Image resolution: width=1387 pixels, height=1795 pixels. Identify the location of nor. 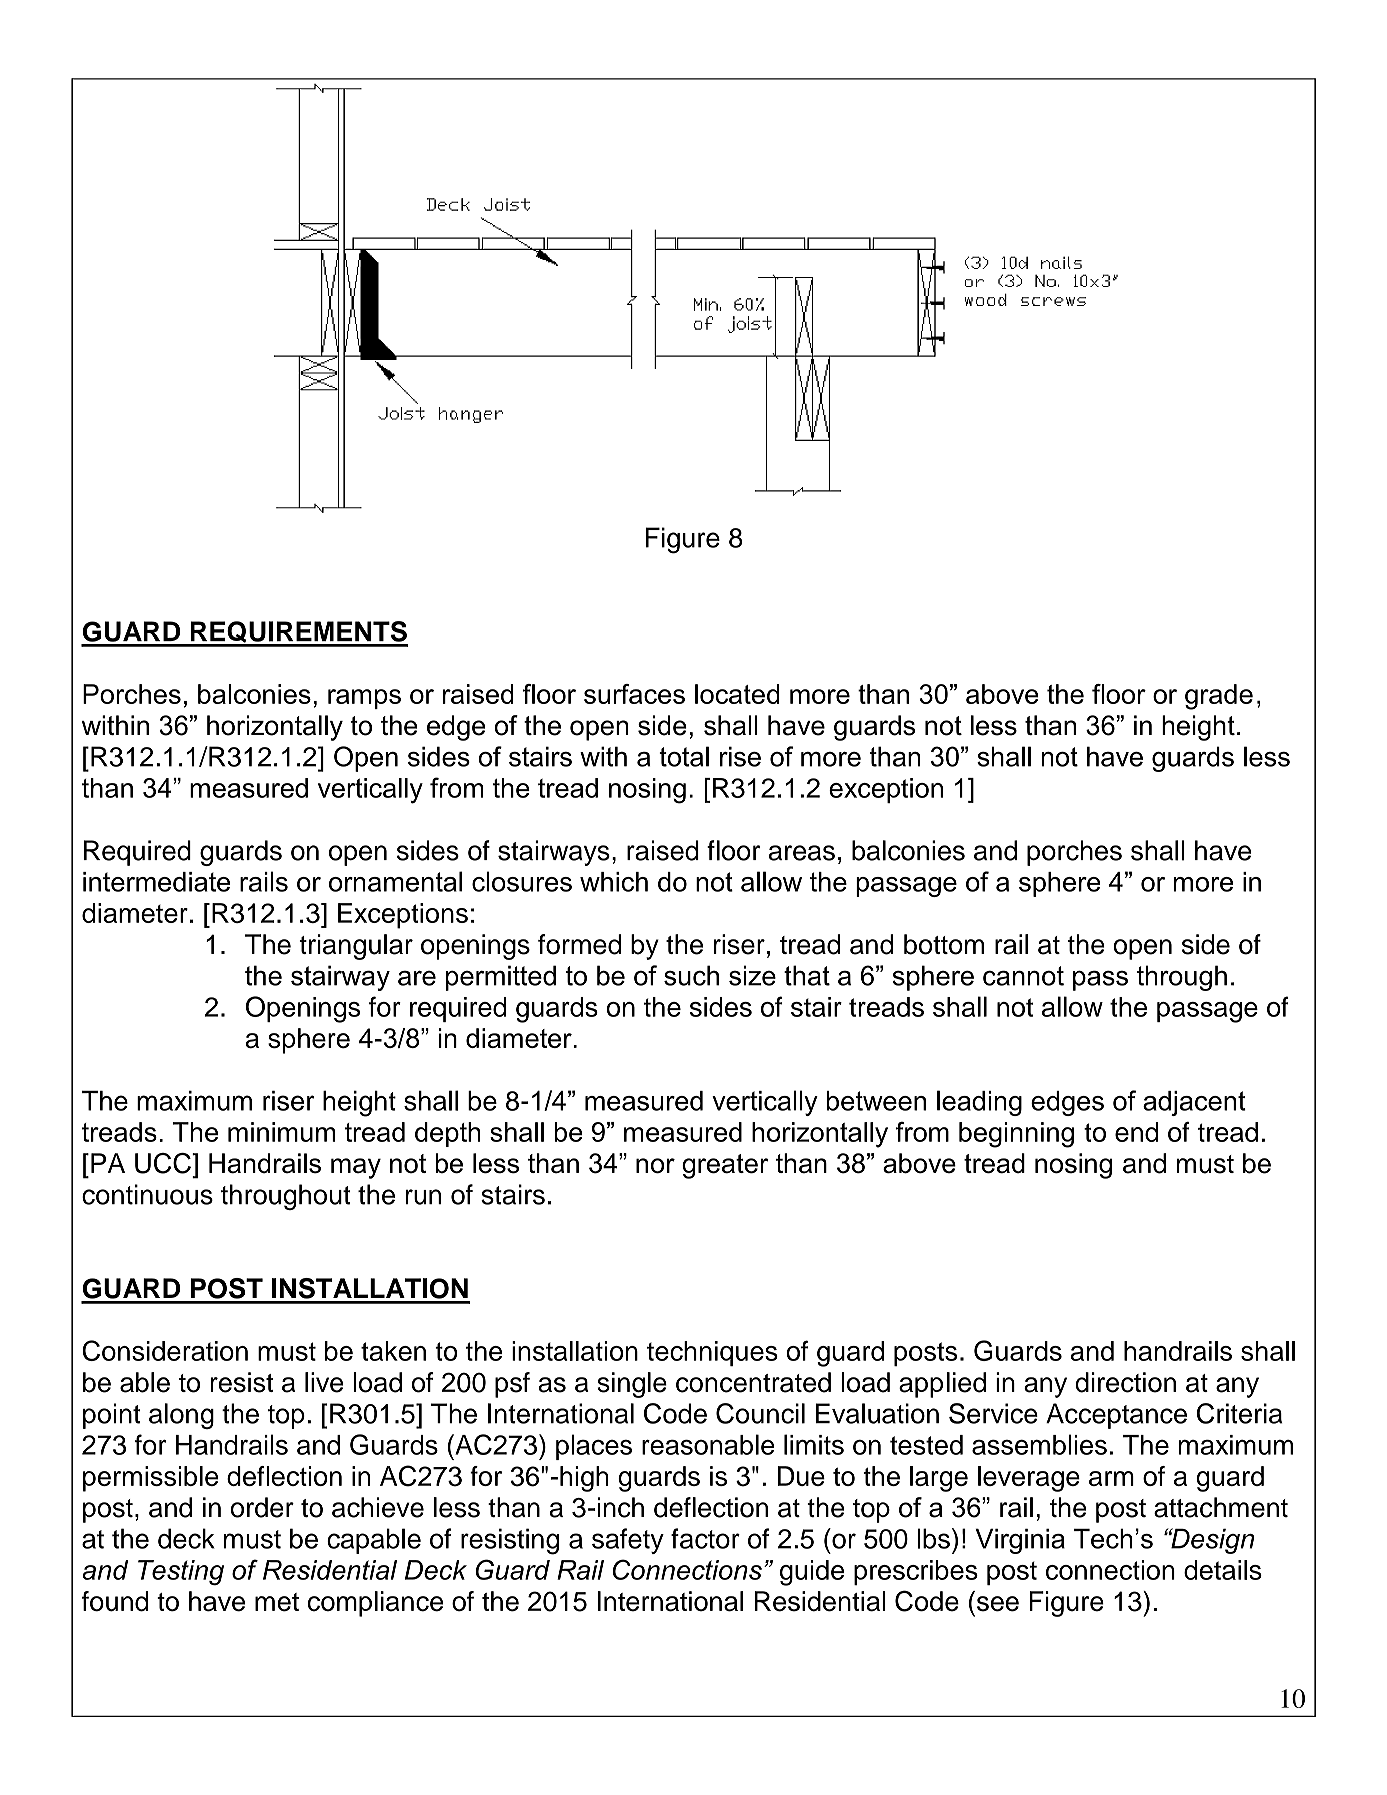
(655, 1166).
